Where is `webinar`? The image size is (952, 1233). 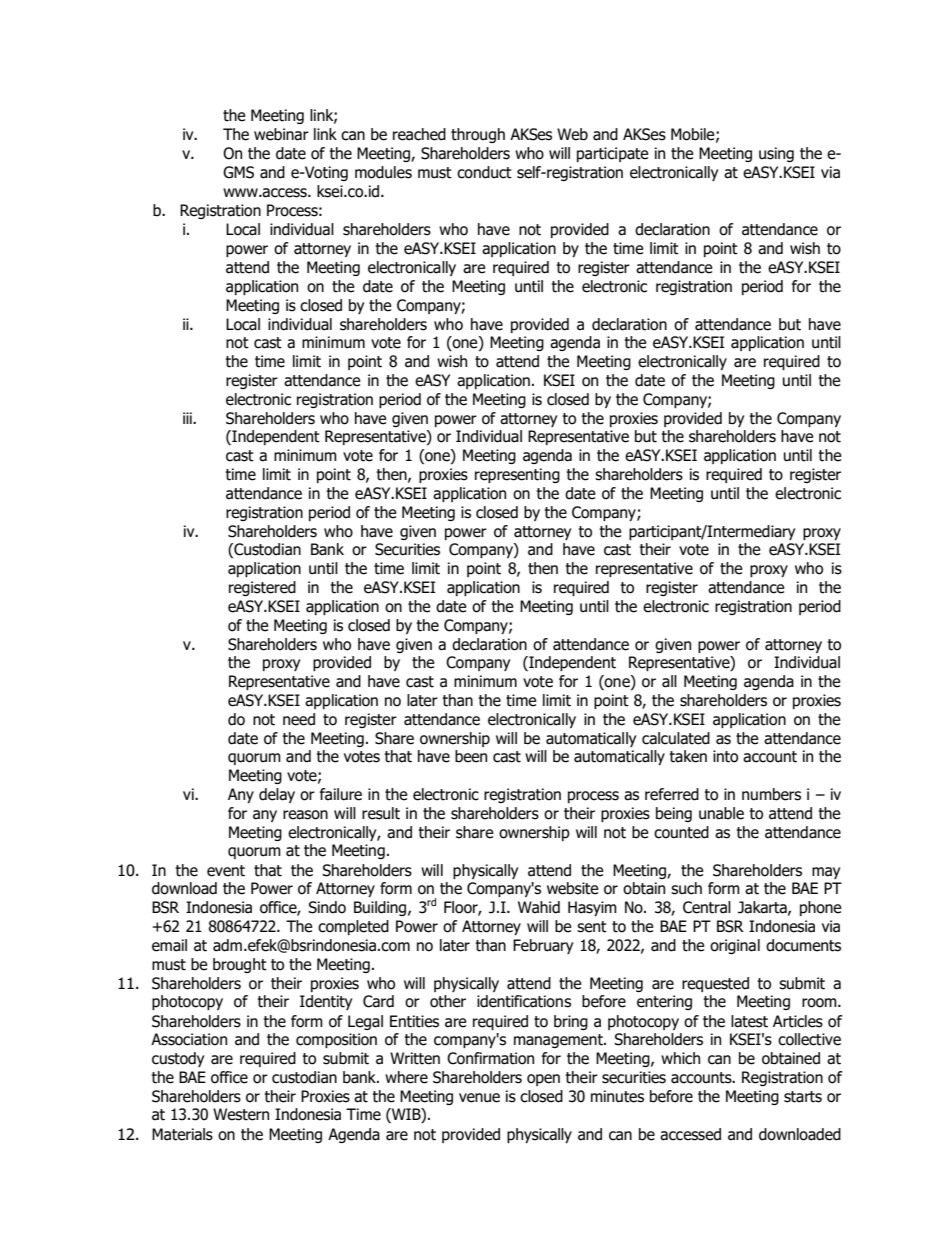
webinar is located at coordinates (281, 134).
